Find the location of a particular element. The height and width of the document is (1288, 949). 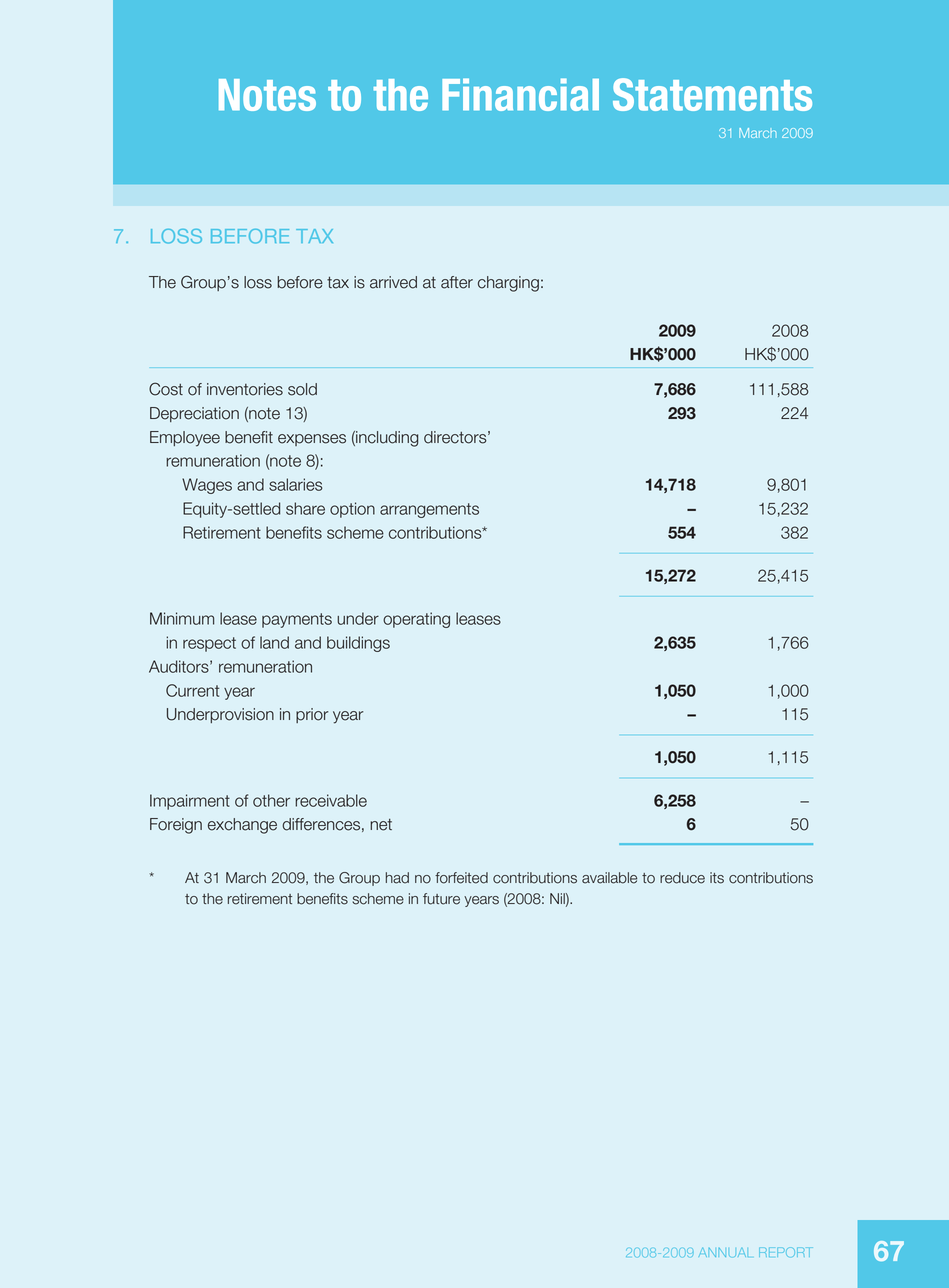

reduce is located at coordinates (682, 878).
